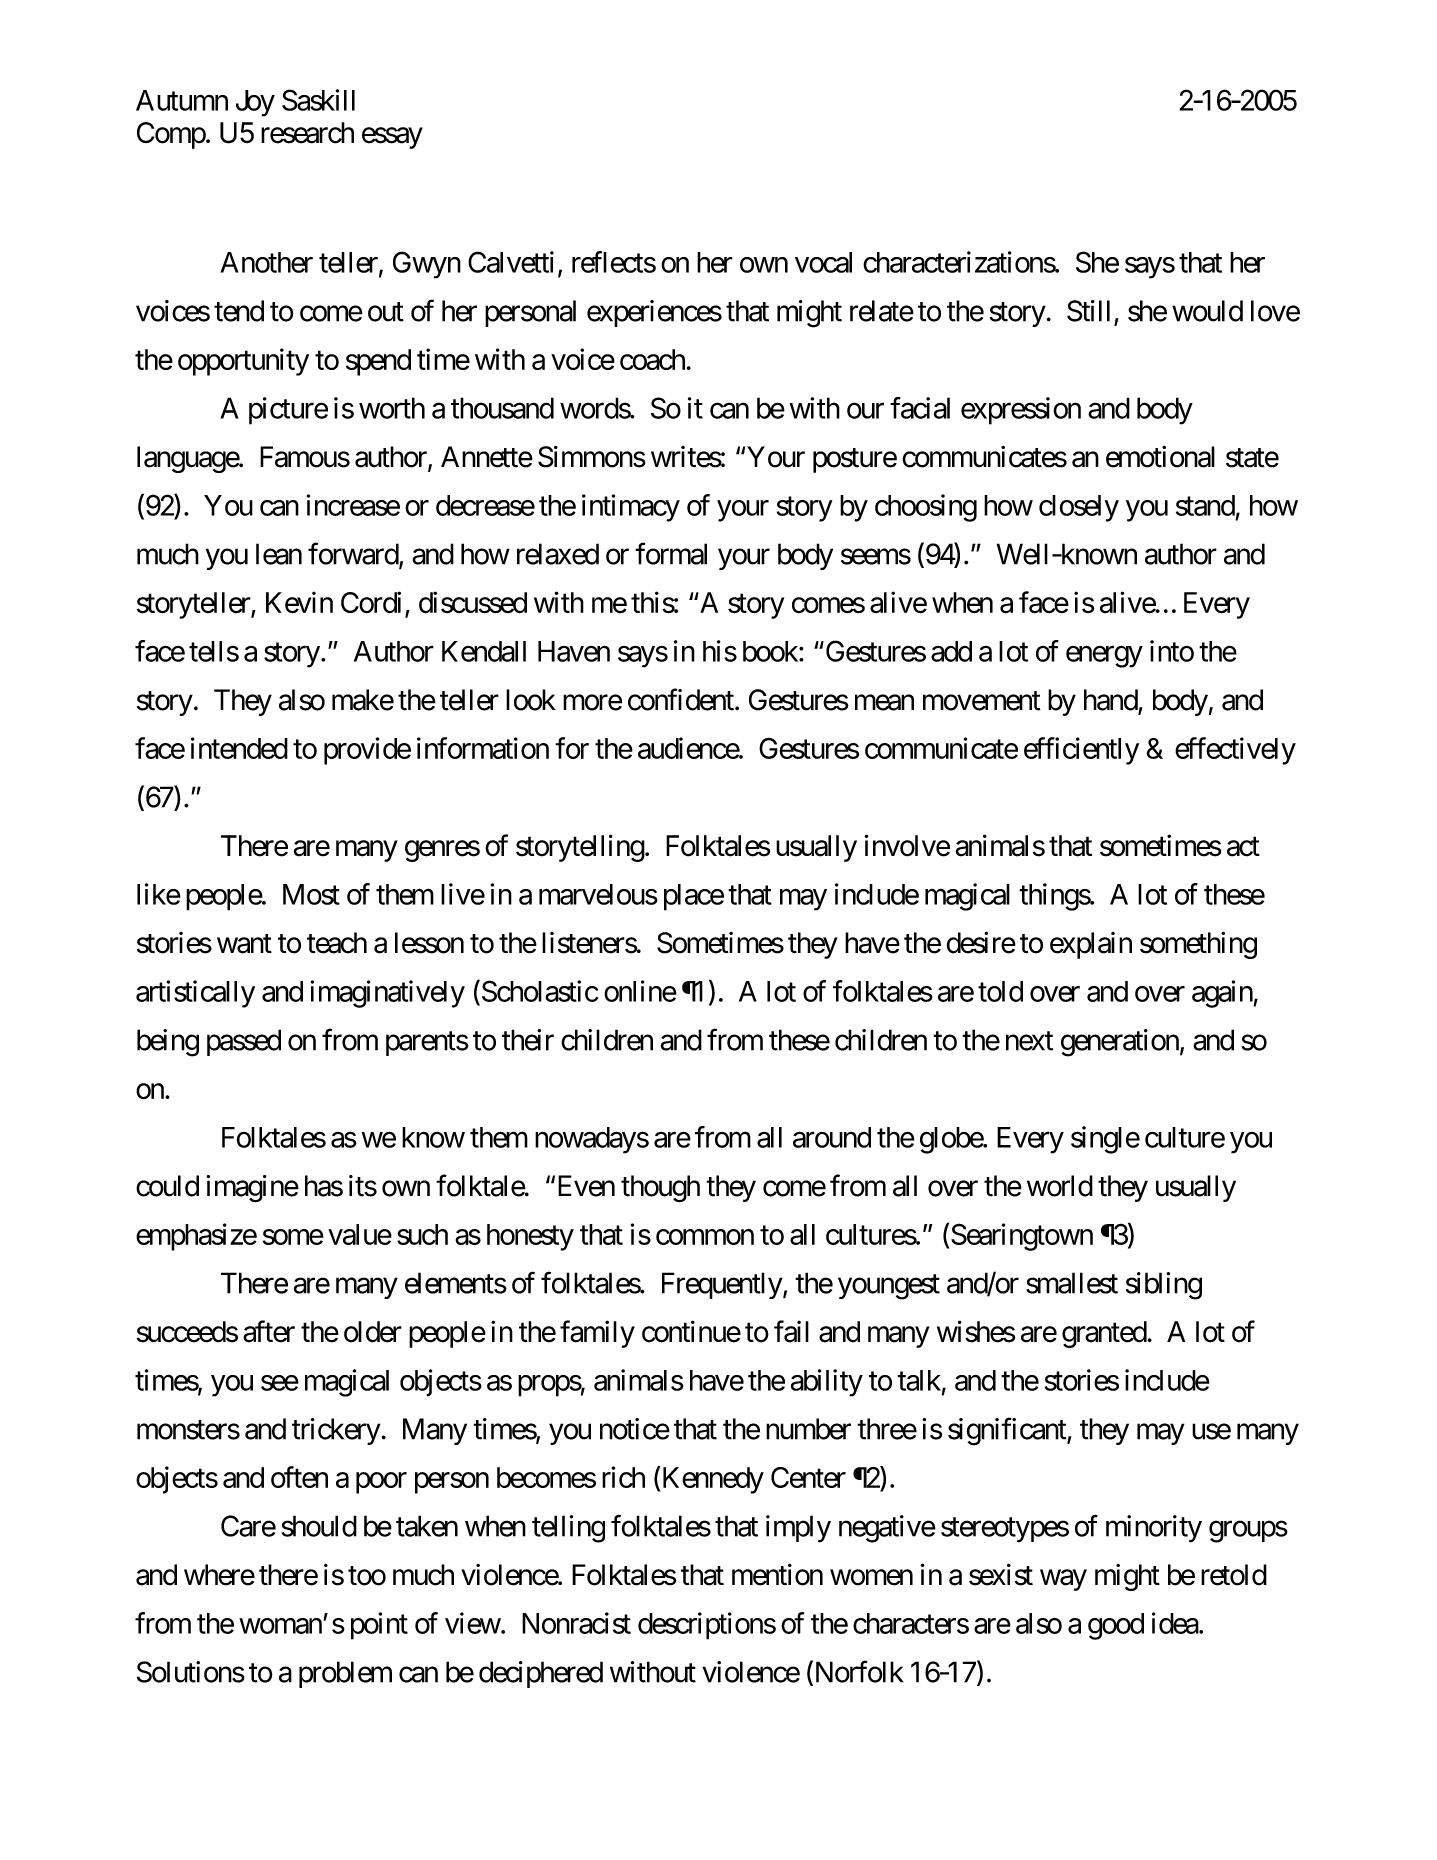 The image size is (1437, 1860). What do you see at coordinates (345, 1674) in the screenshot?
I see `problem` at bounding box center [345, 1674].
